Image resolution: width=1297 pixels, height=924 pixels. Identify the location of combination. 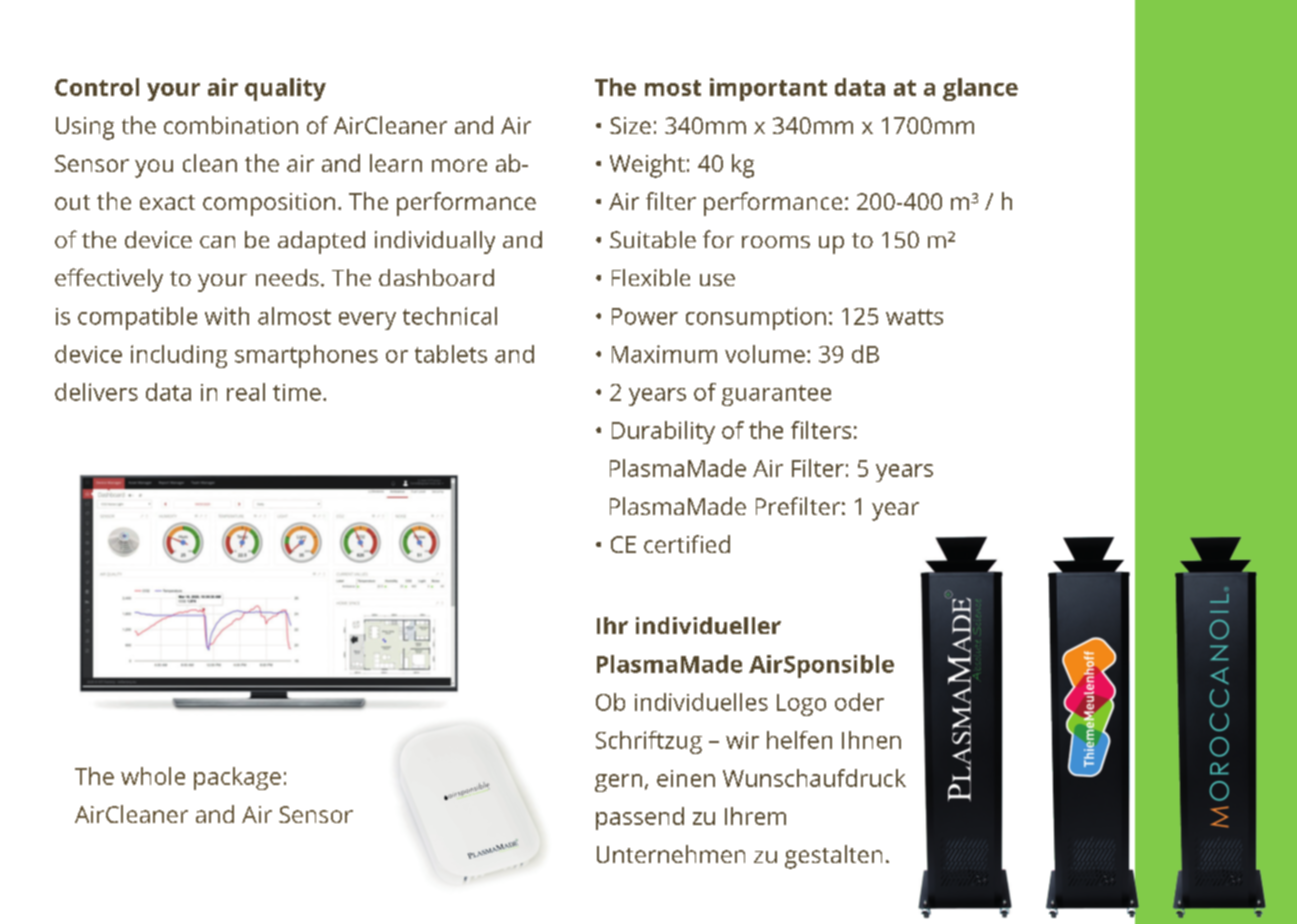
(231, 125).
